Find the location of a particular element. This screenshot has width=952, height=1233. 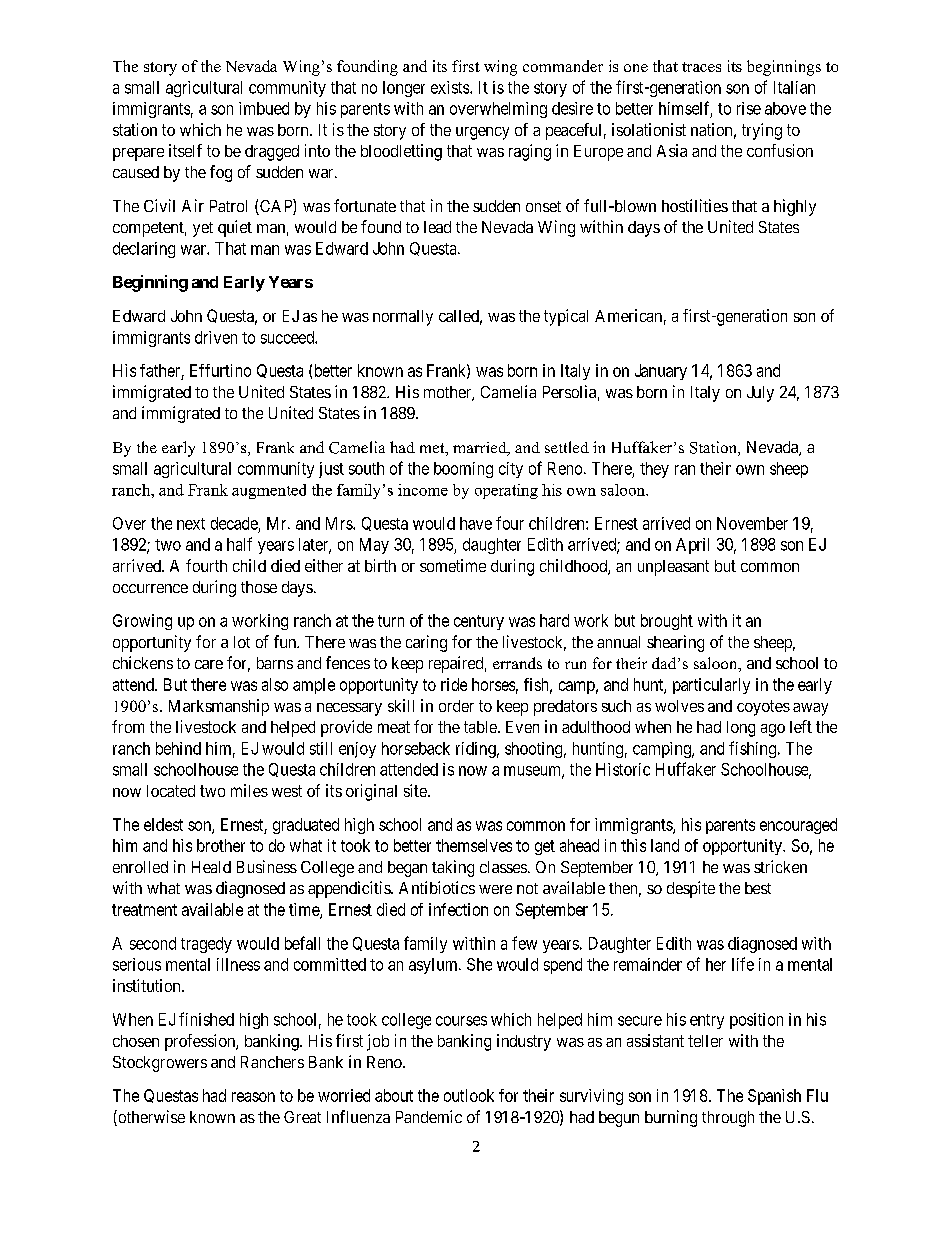

through is located at coordinates (728, 1119).
